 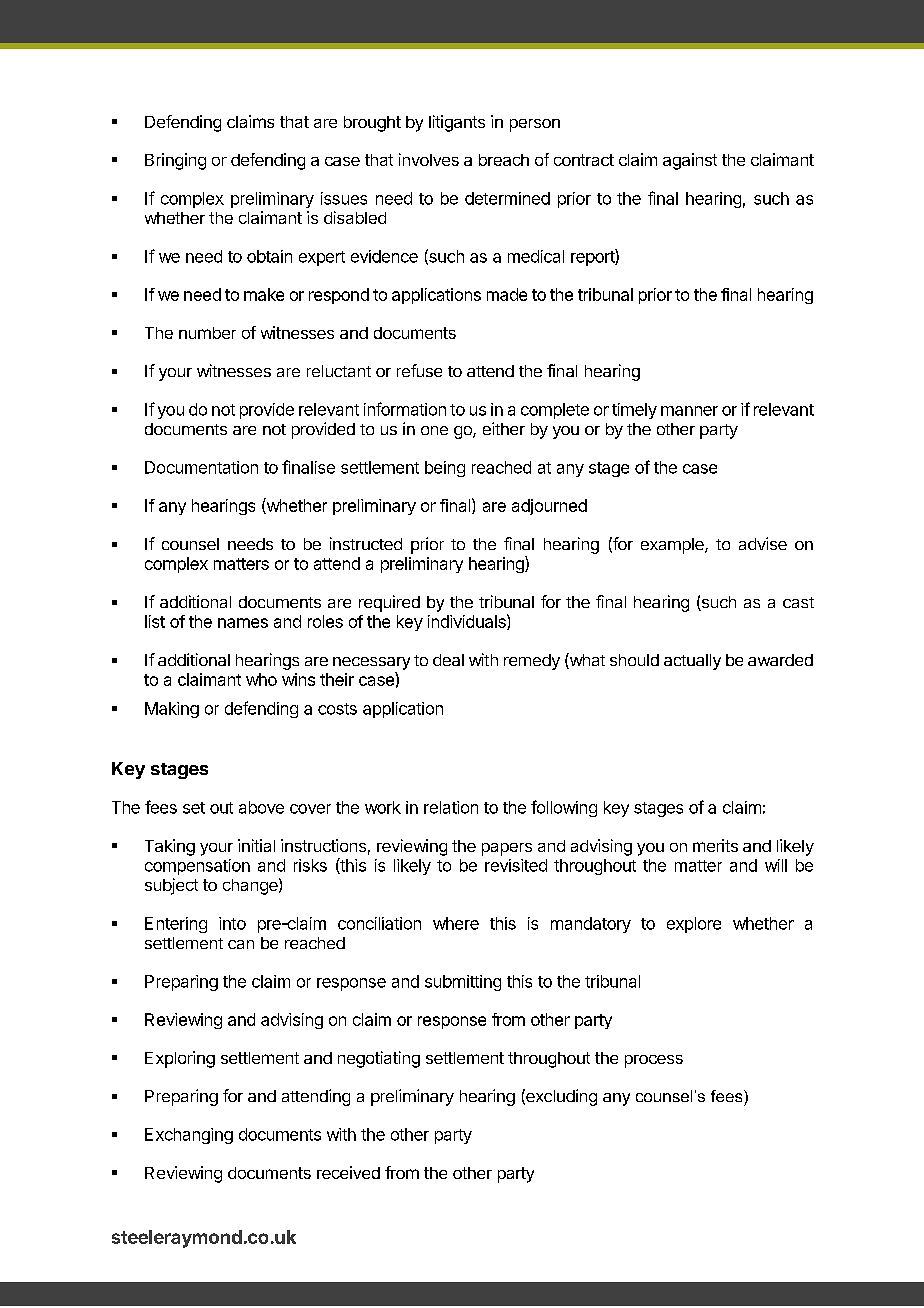 I want to click on either, so click(x=504, y=428).
